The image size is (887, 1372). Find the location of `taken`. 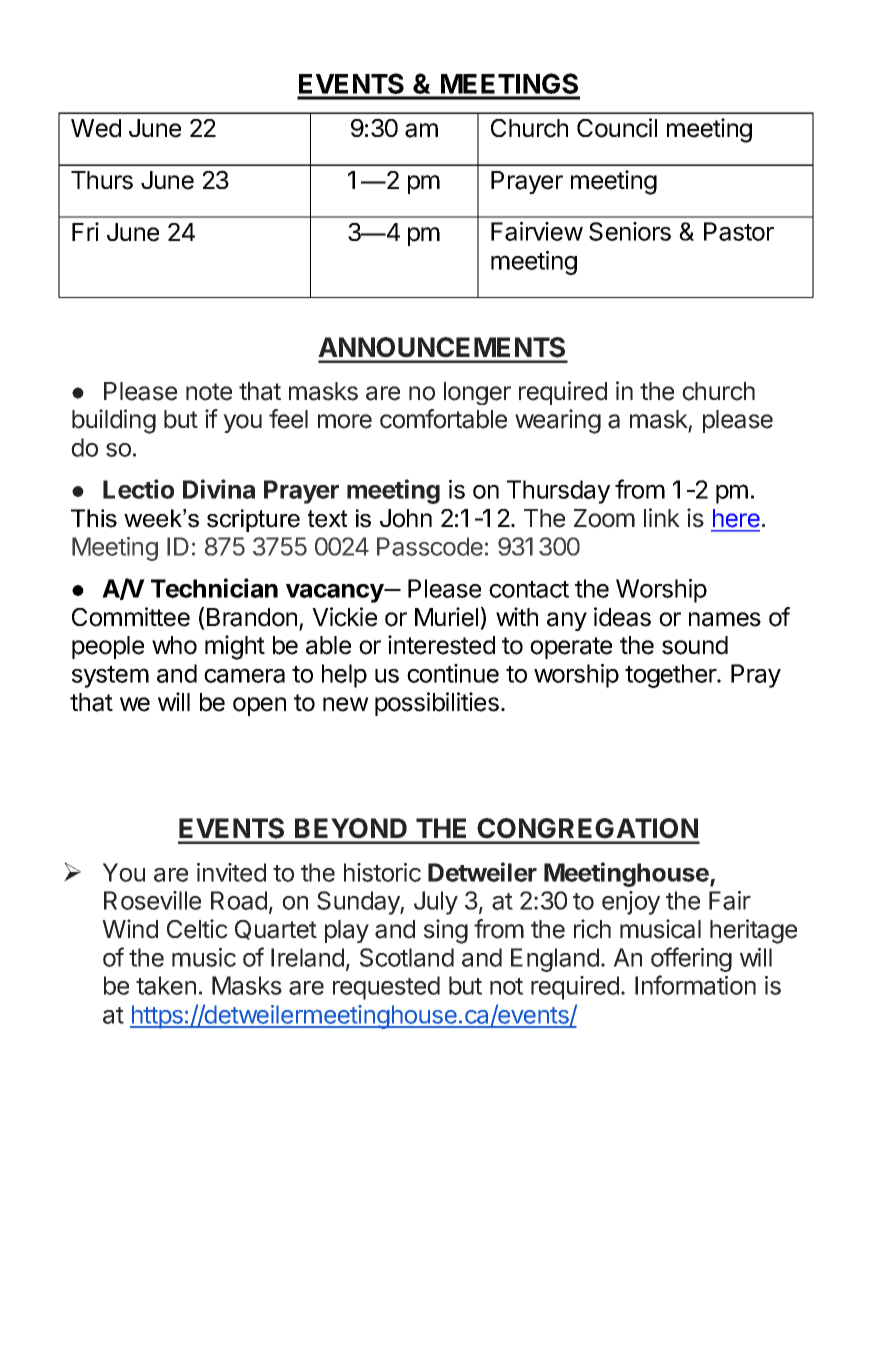

taken is located at coordinates (166, 985).
